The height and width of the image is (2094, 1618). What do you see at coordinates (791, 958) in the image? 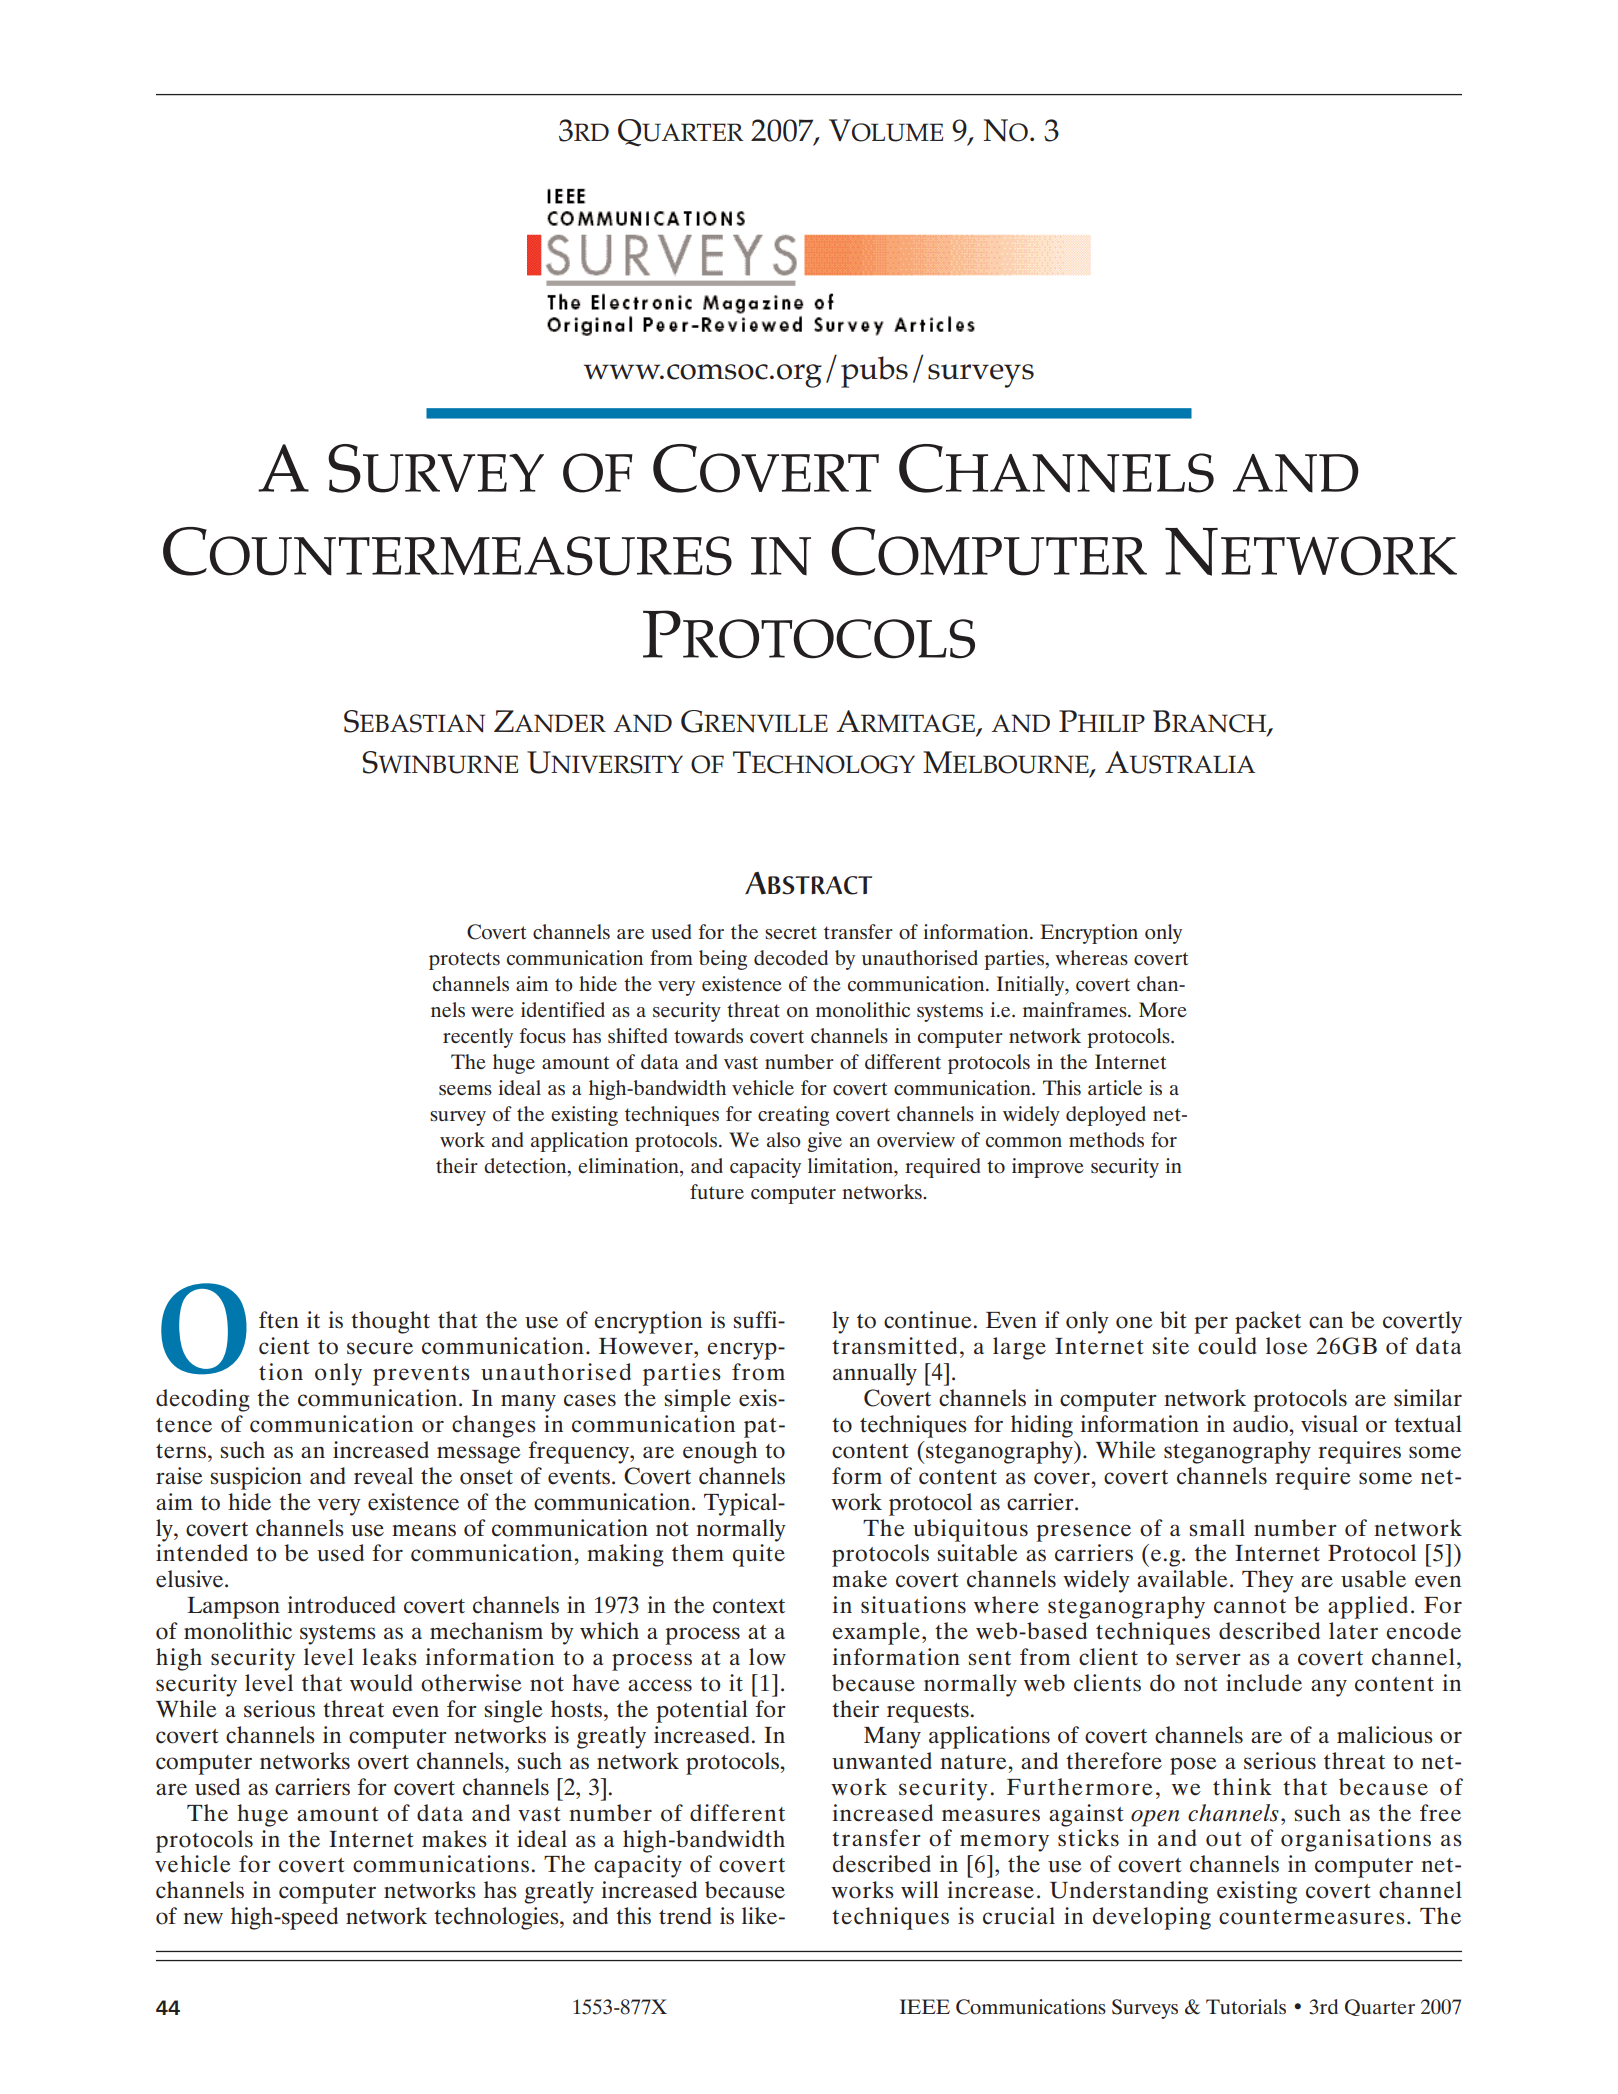
I see `decoded` at bounding box center [791, 958].
